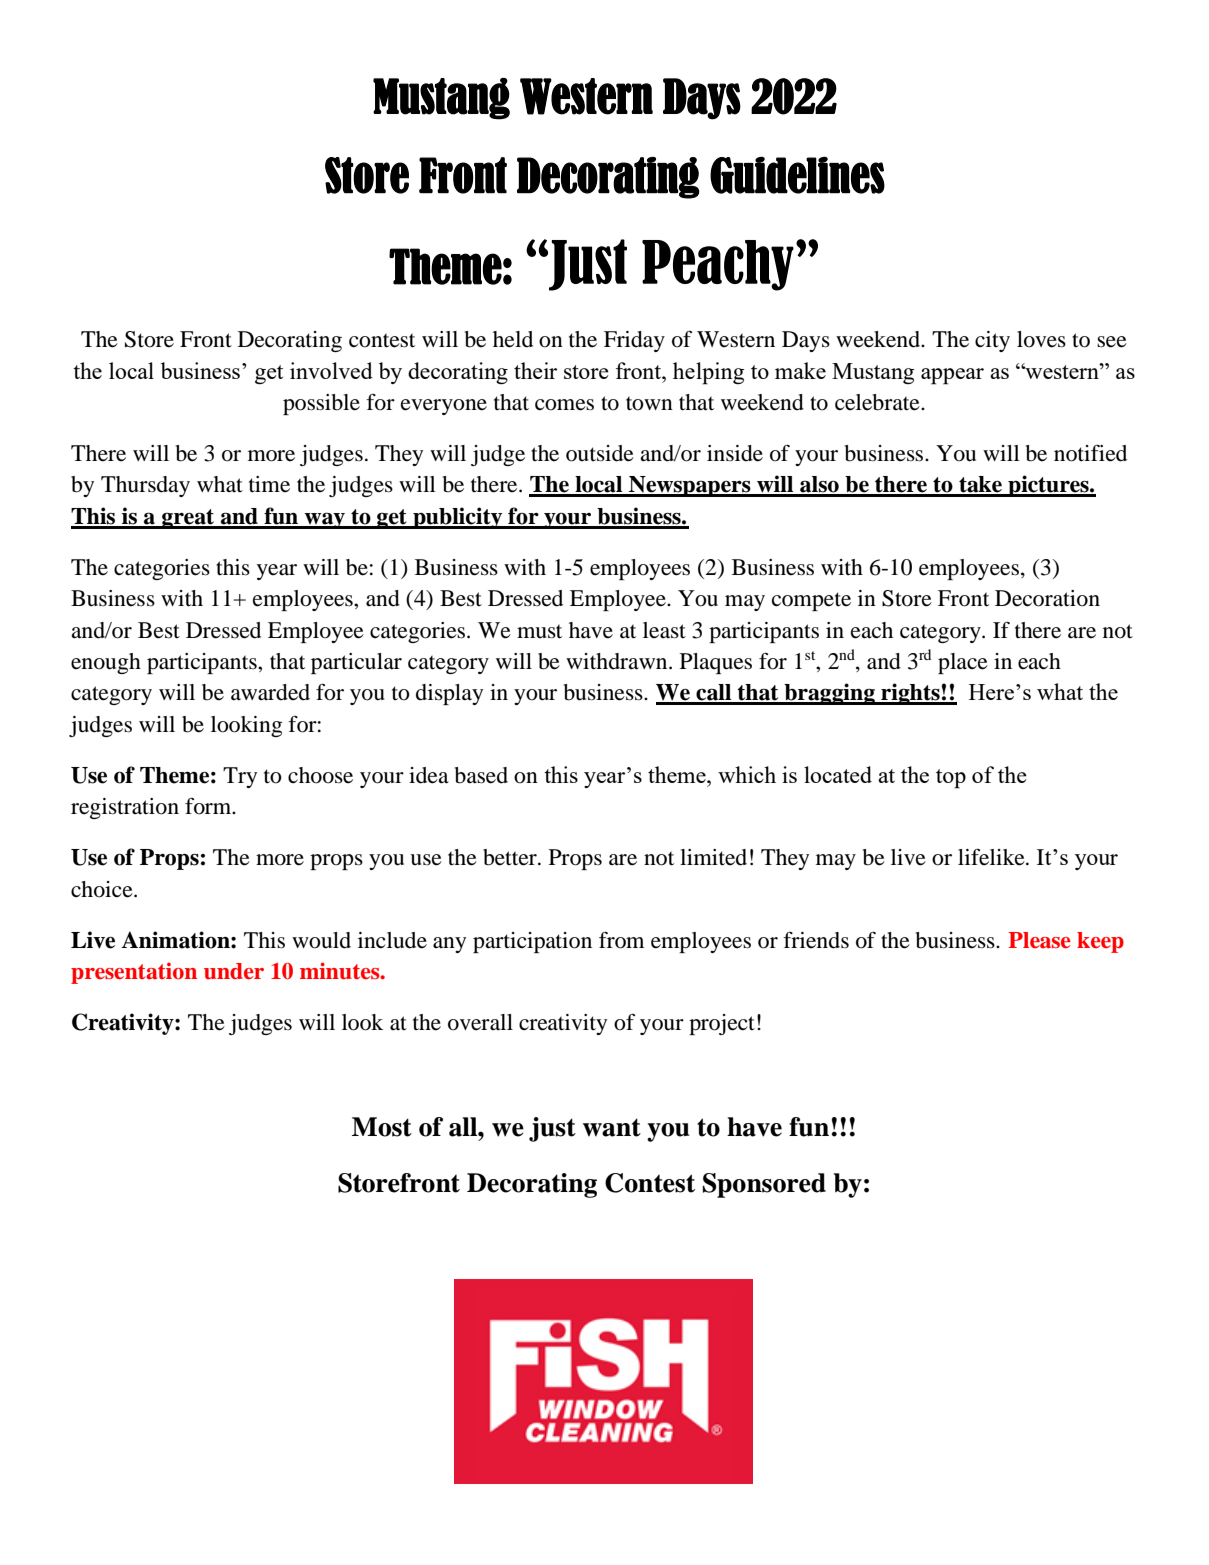  I want to click on Most, so click(382, 1127).
